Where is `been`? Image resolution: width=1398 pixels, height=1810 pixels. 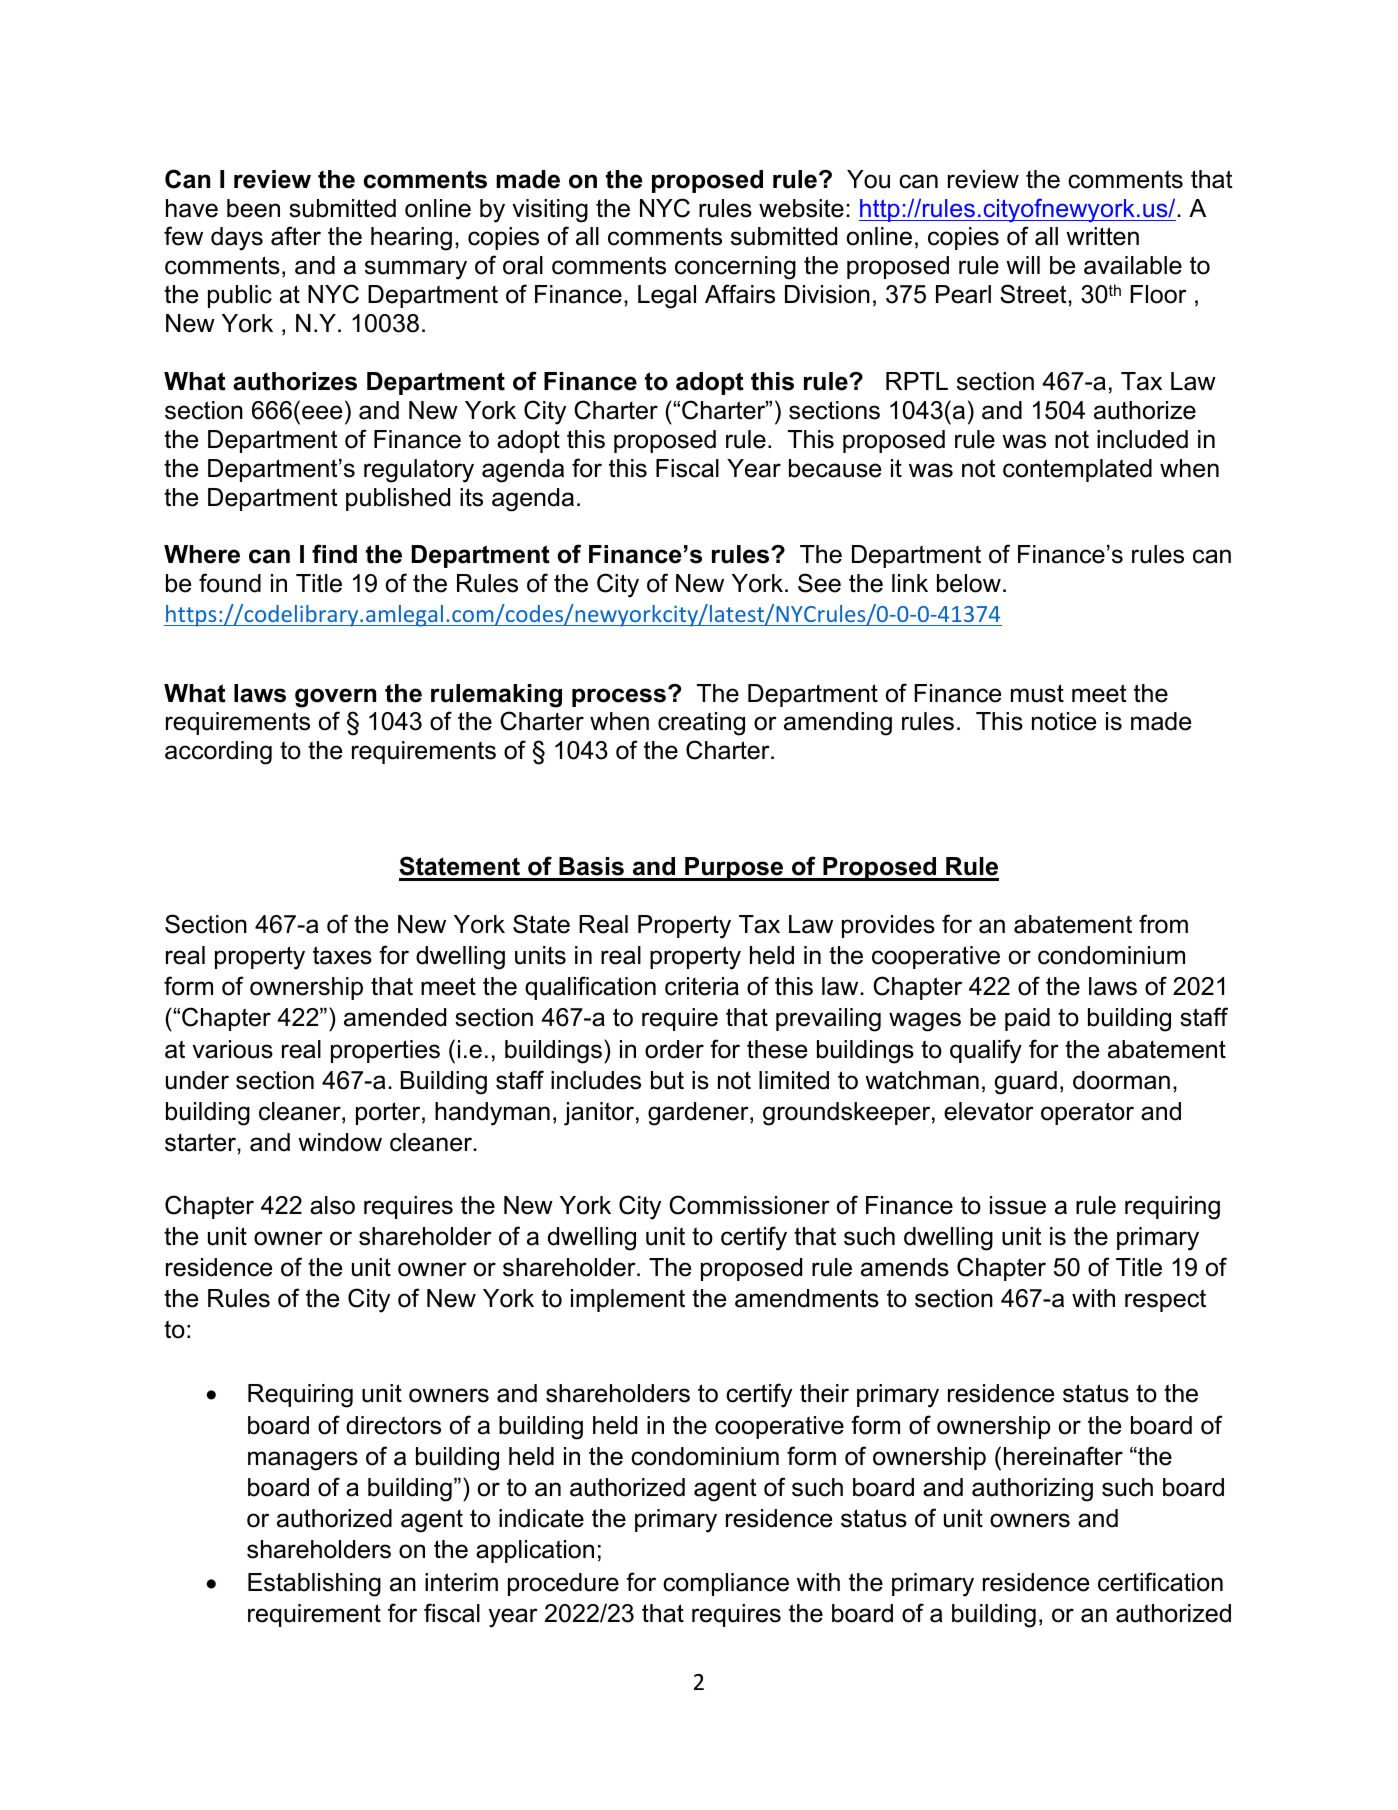
been is located at coordinates (253, 208).
